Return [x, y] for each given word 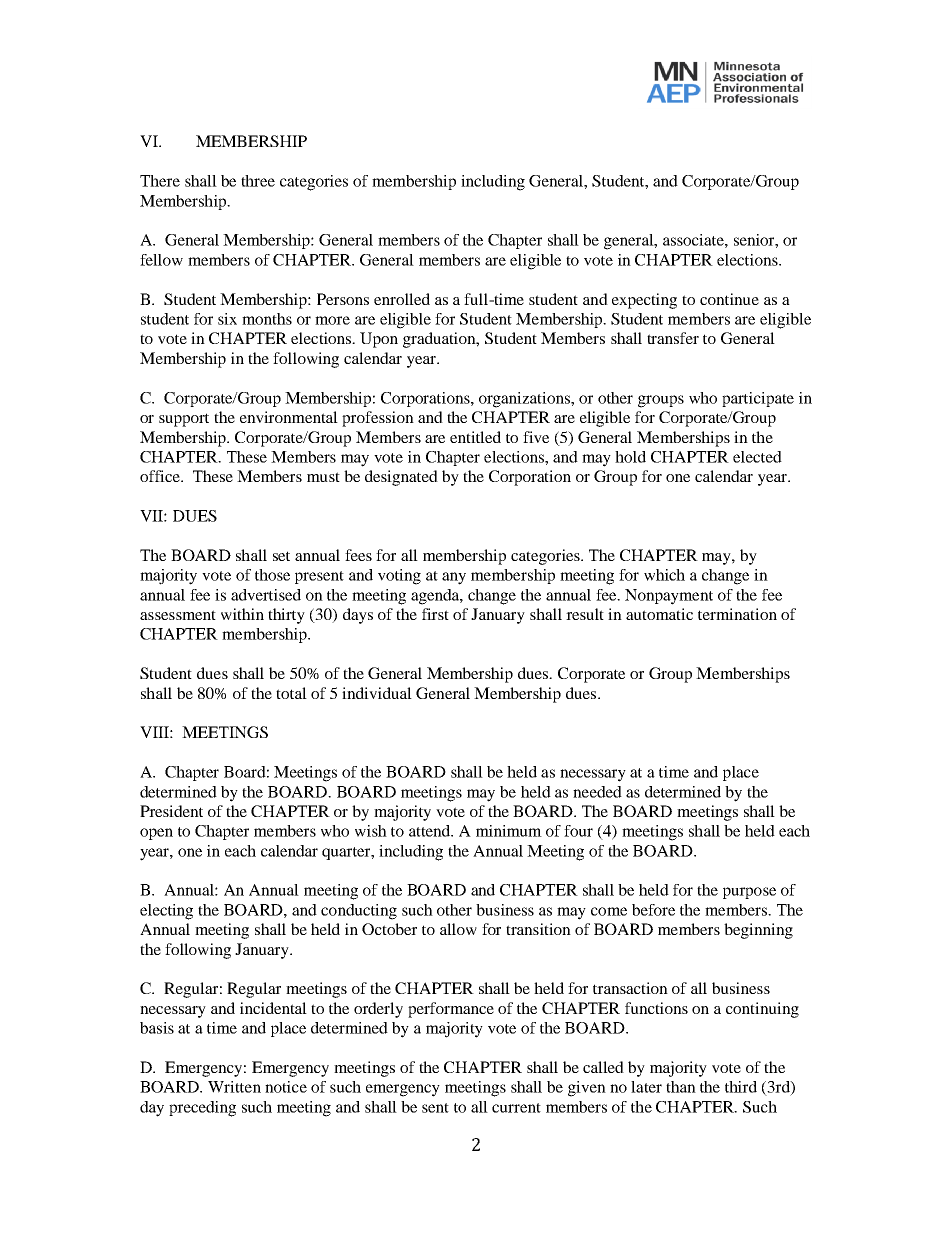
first [435, 614]
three [258, 181]
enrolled [402, 299]
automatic [659, 614]
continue [729, 299]
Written [234, 1087]
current [516, 1108]
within [242, 614]
